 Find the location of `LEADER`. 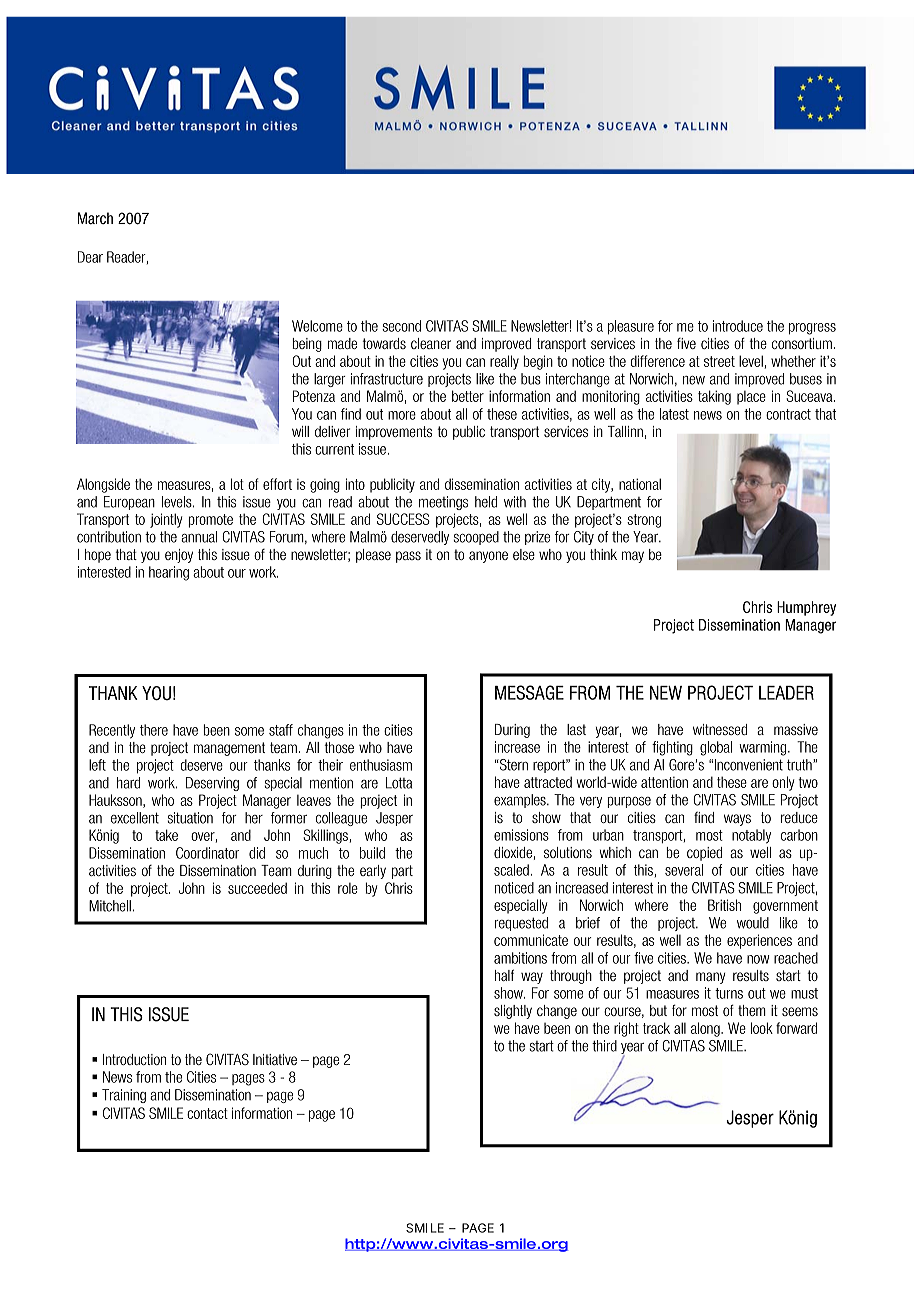

LEADER is located at coordinates (786, 693).
